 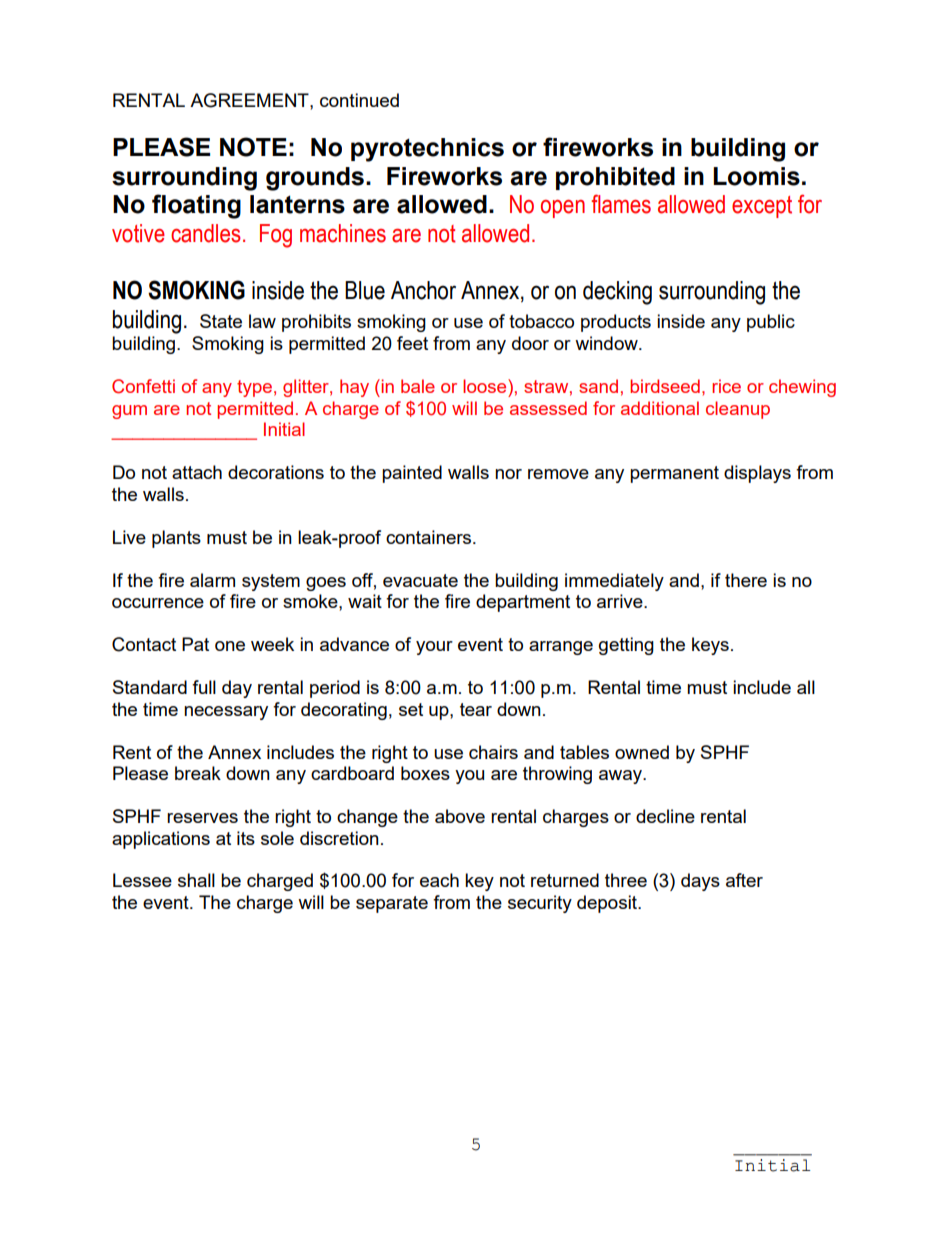 What do you see at coordinates (427, 150) in the screenshot?
I see `pyrotechnics` at bounding box center [427, 150].
